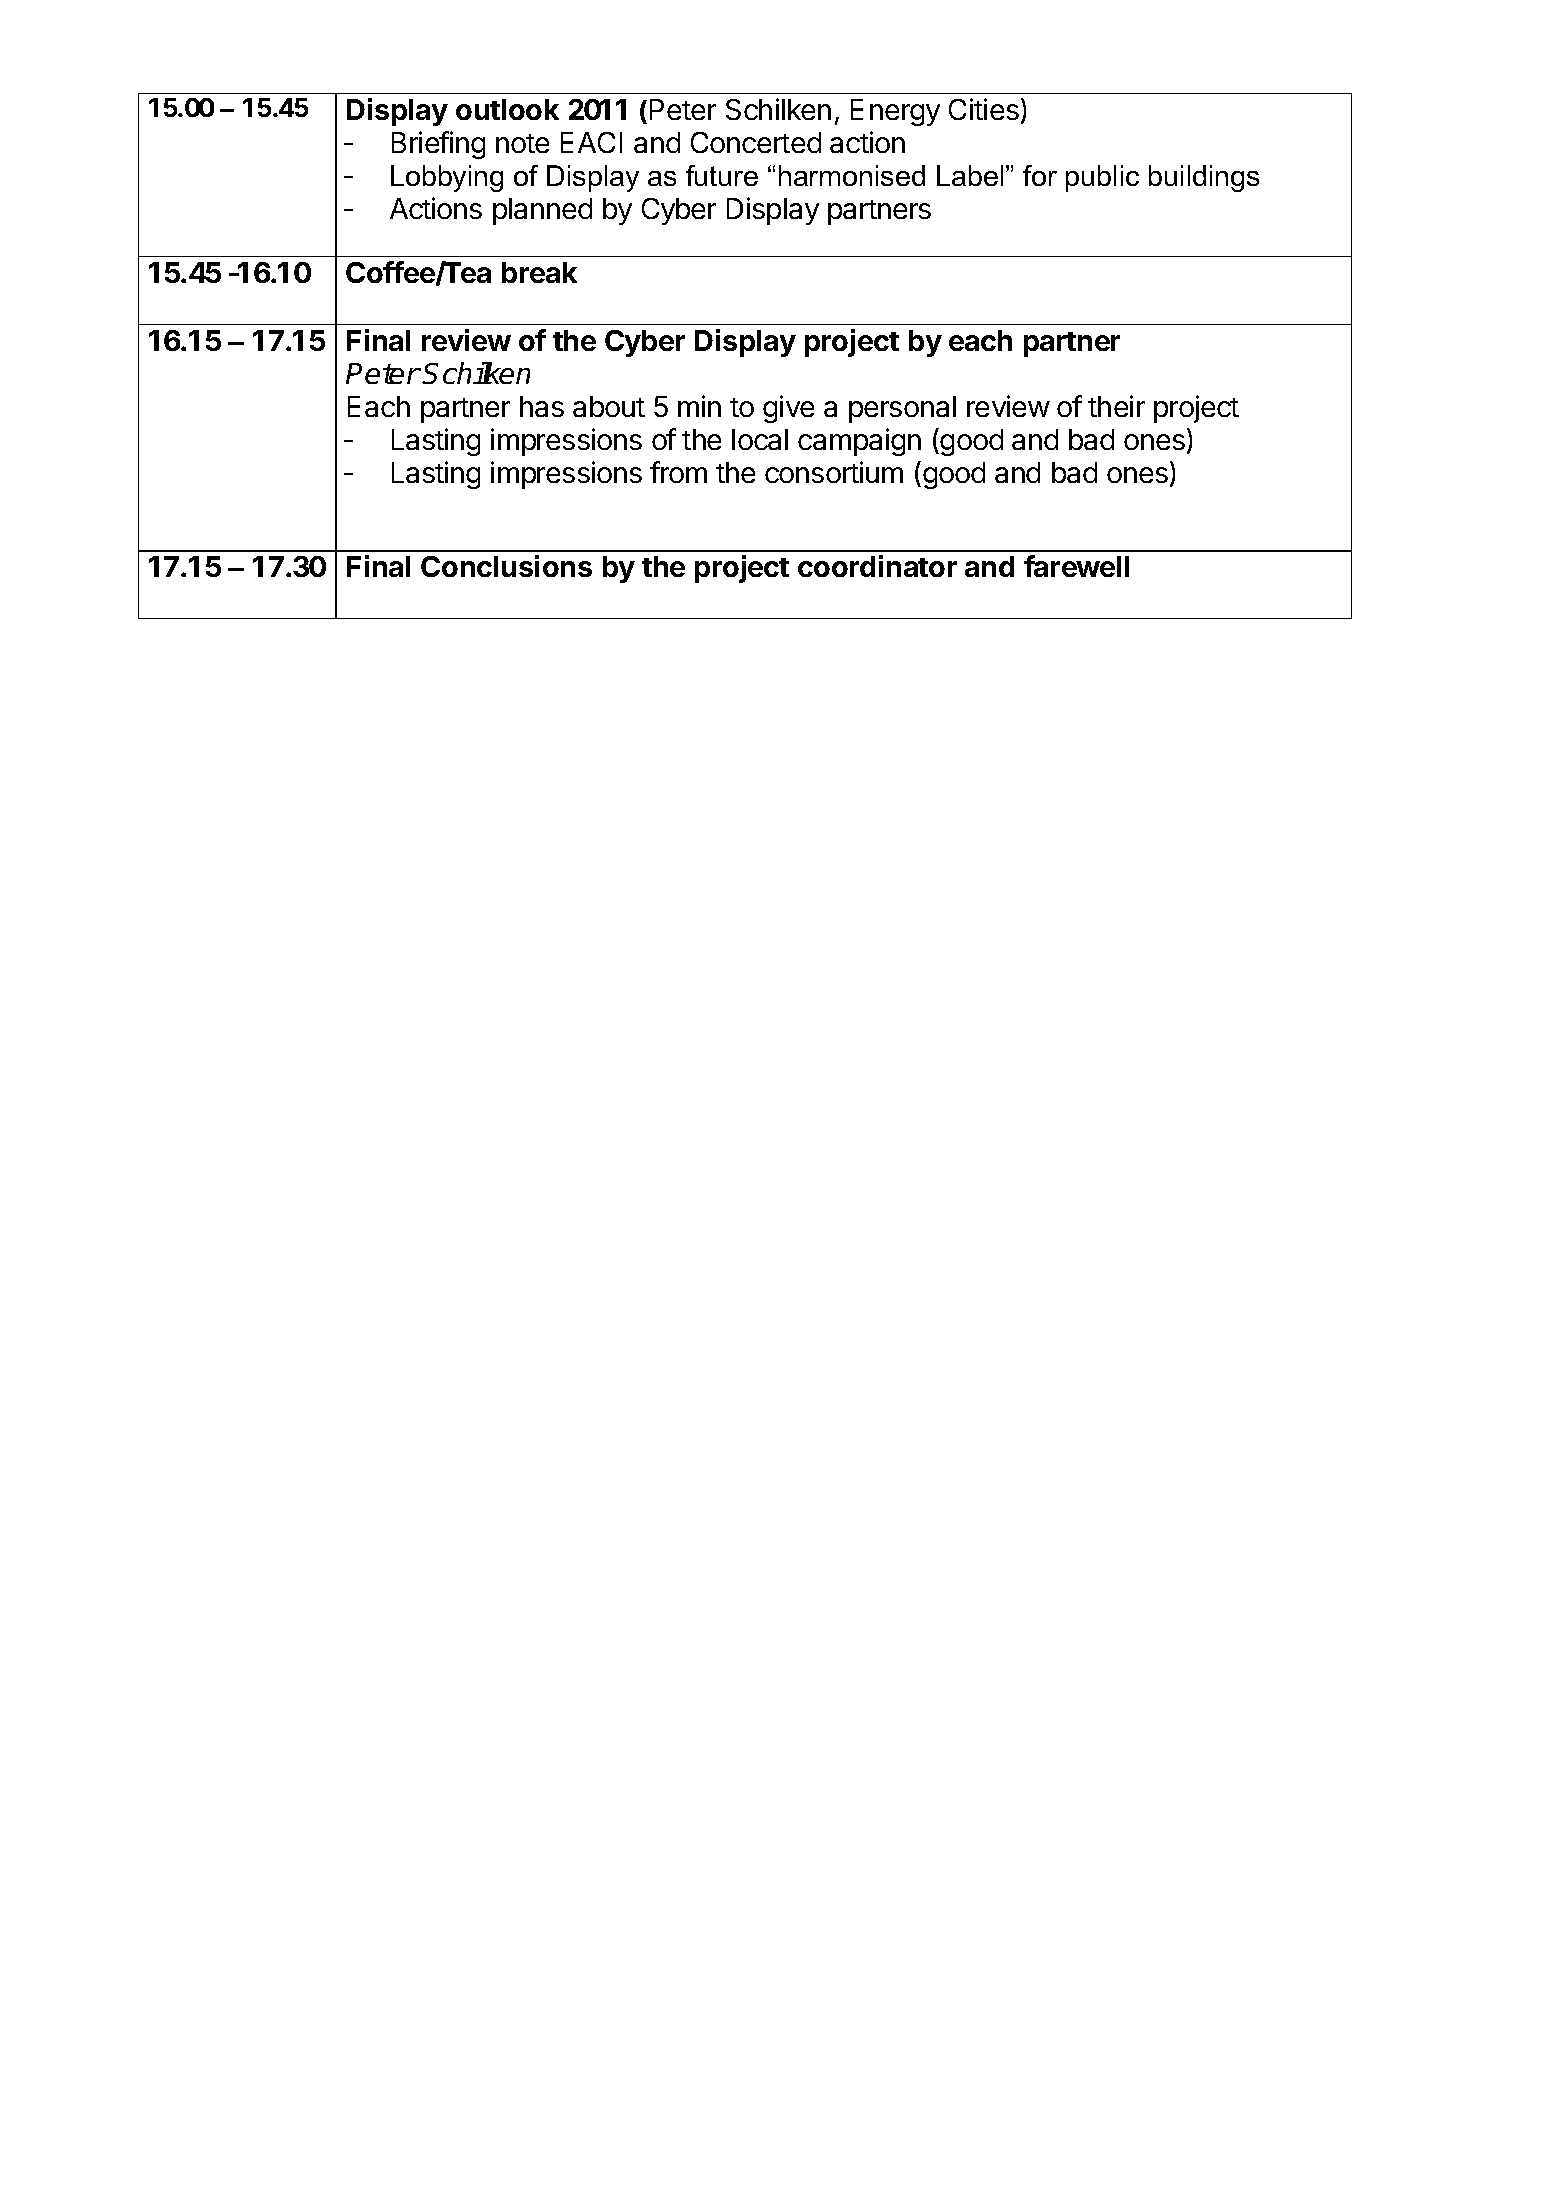 The height and width of the image is (2200, 1555). I want to click on Cities, so click(984, 109).
